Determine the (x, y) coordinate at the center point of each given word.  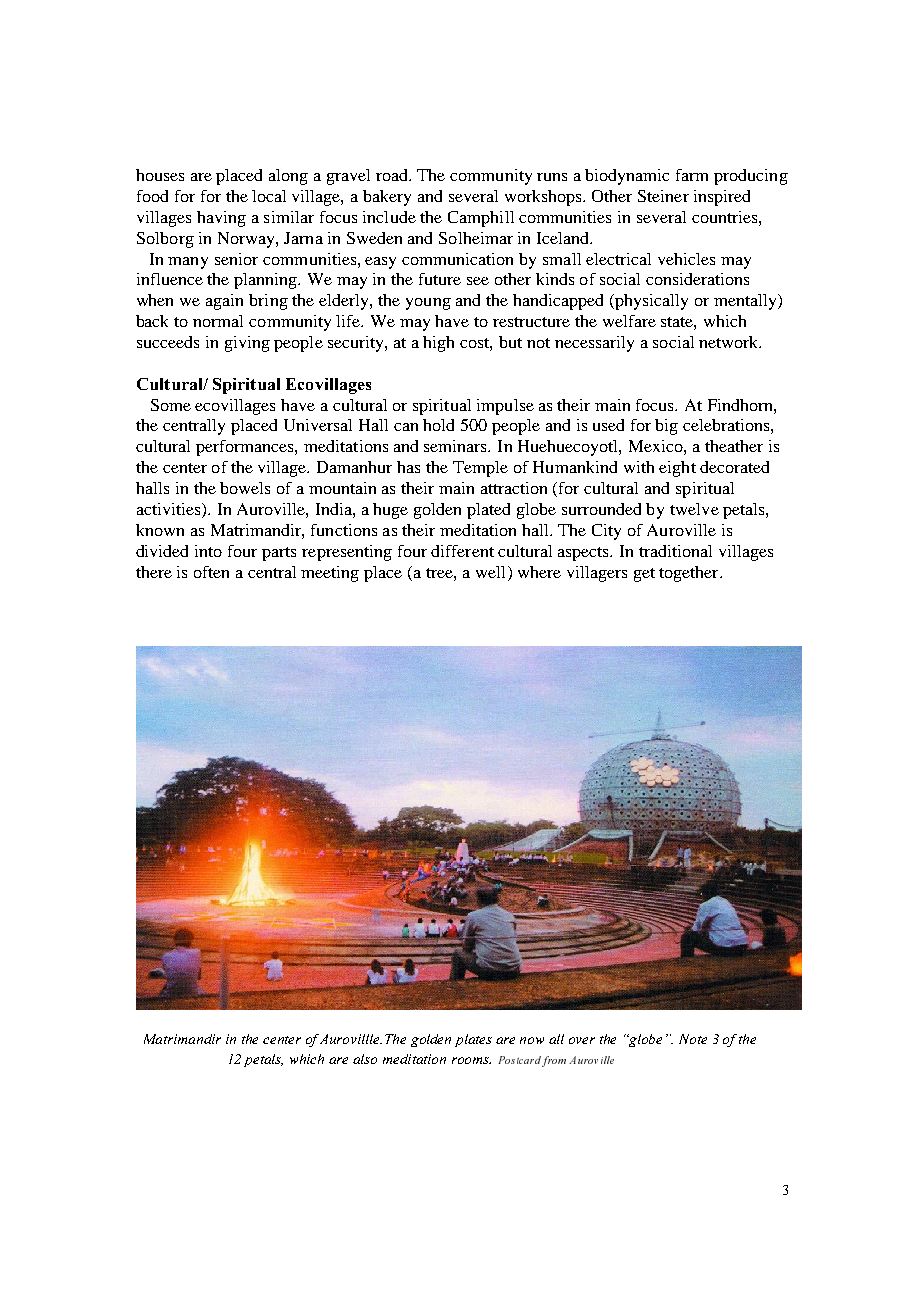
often (211, 572)
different (462, 551)
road (393, 175)
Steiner (663, 196)
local (269, 196)
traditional (675, 551)
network (730, 342)
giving (247, 344)
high (438, 344)
